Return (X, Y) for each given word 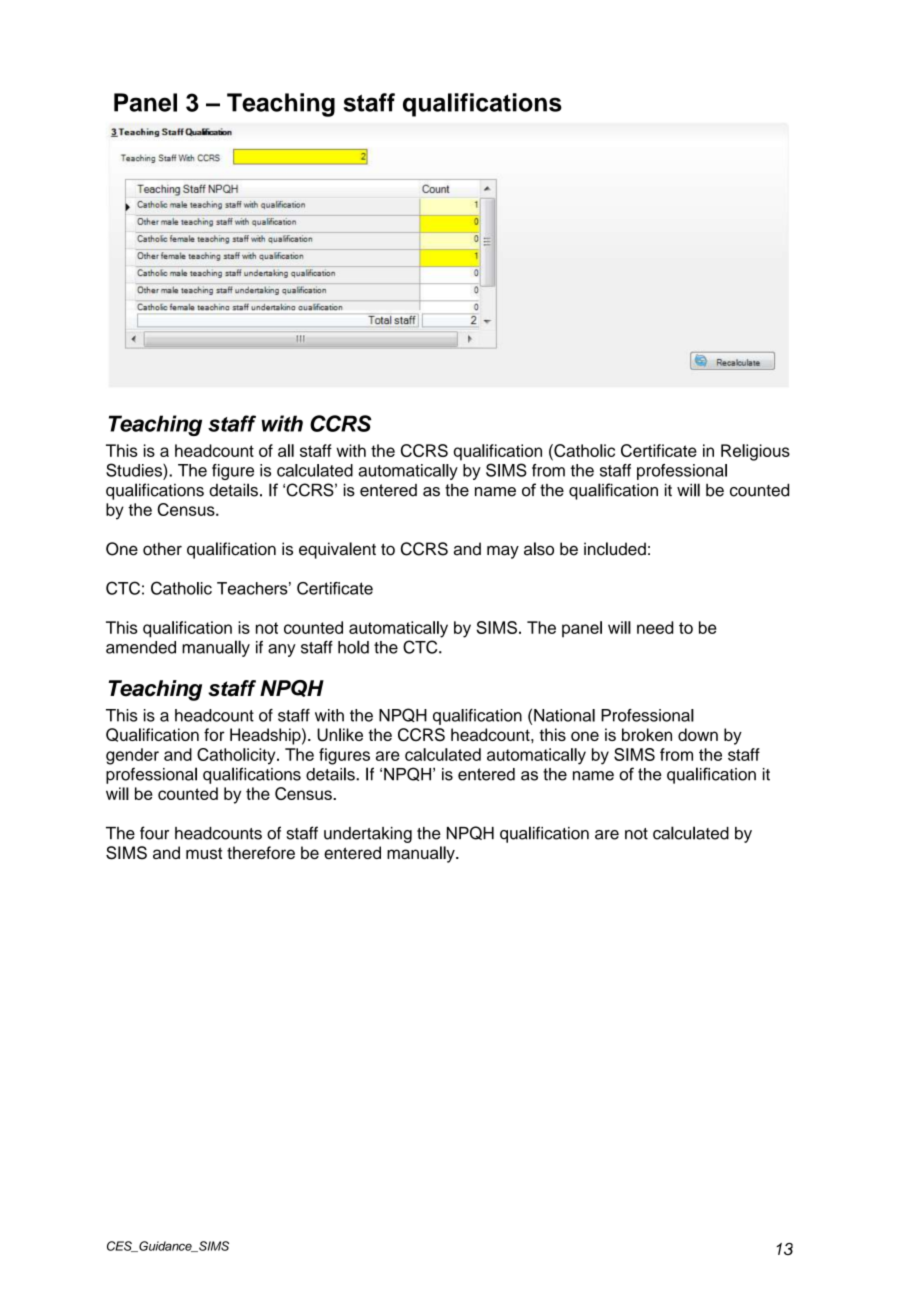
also (539, 549)
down (698, 734)
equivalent (337, 550)
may (503, 552)
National (564, 715)
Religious (755, 452)
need (655, 627)
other (162, 549)
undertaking (368, 835)
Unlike (340, 735)
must (204, 853)
